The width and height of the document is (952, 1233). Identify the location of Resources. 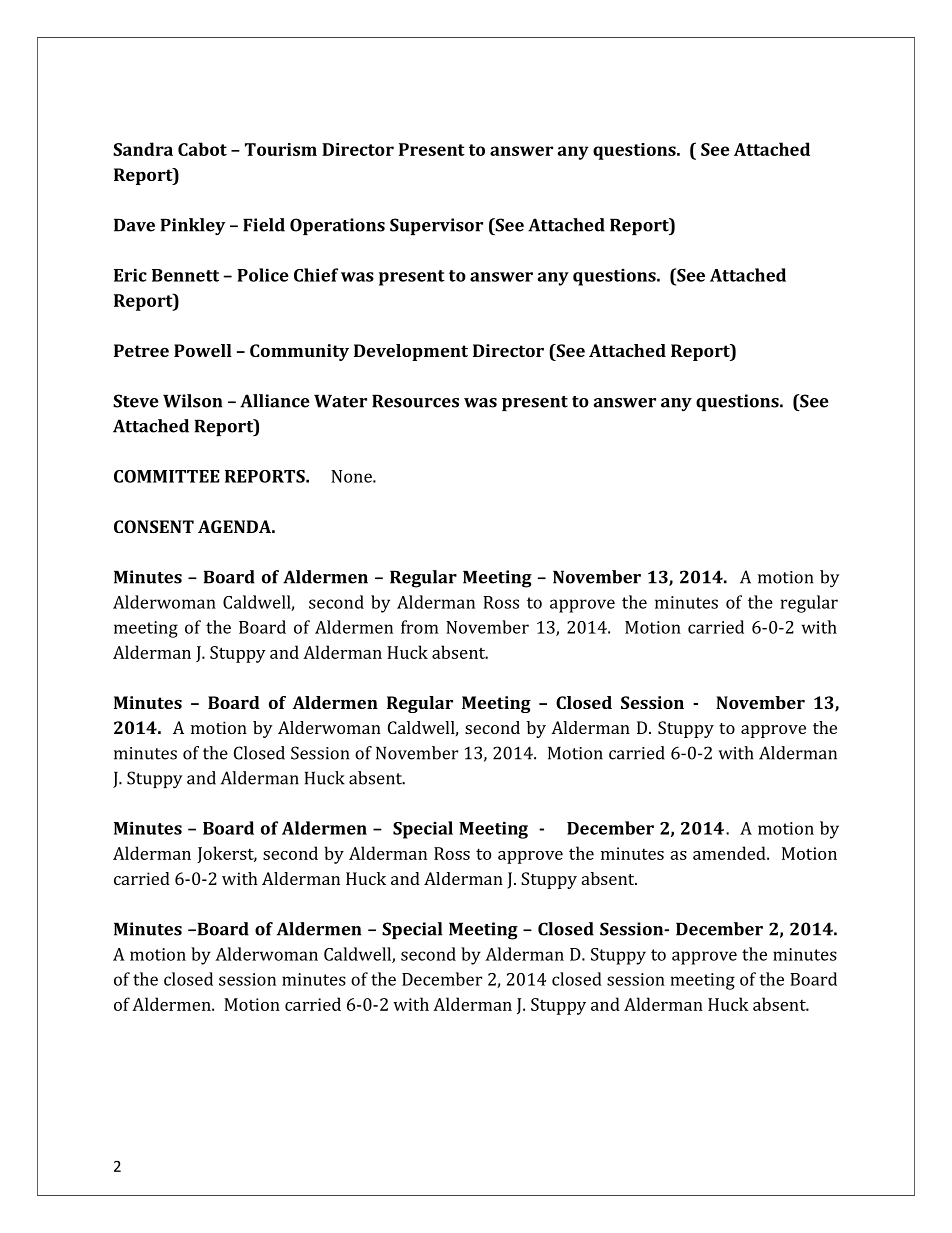
(415, 401).
